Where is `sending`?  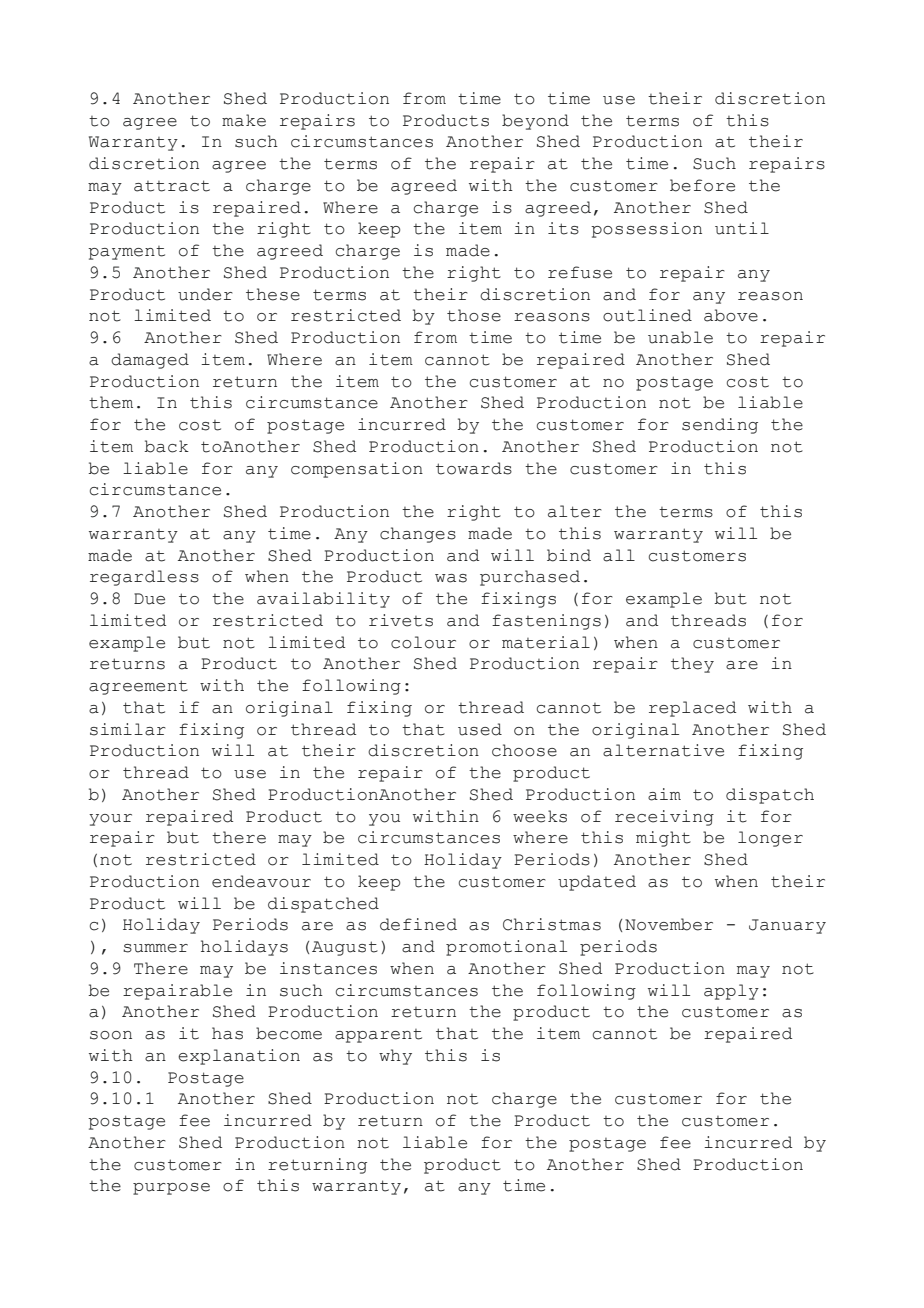
sending is located at coordinates (720, 426).
